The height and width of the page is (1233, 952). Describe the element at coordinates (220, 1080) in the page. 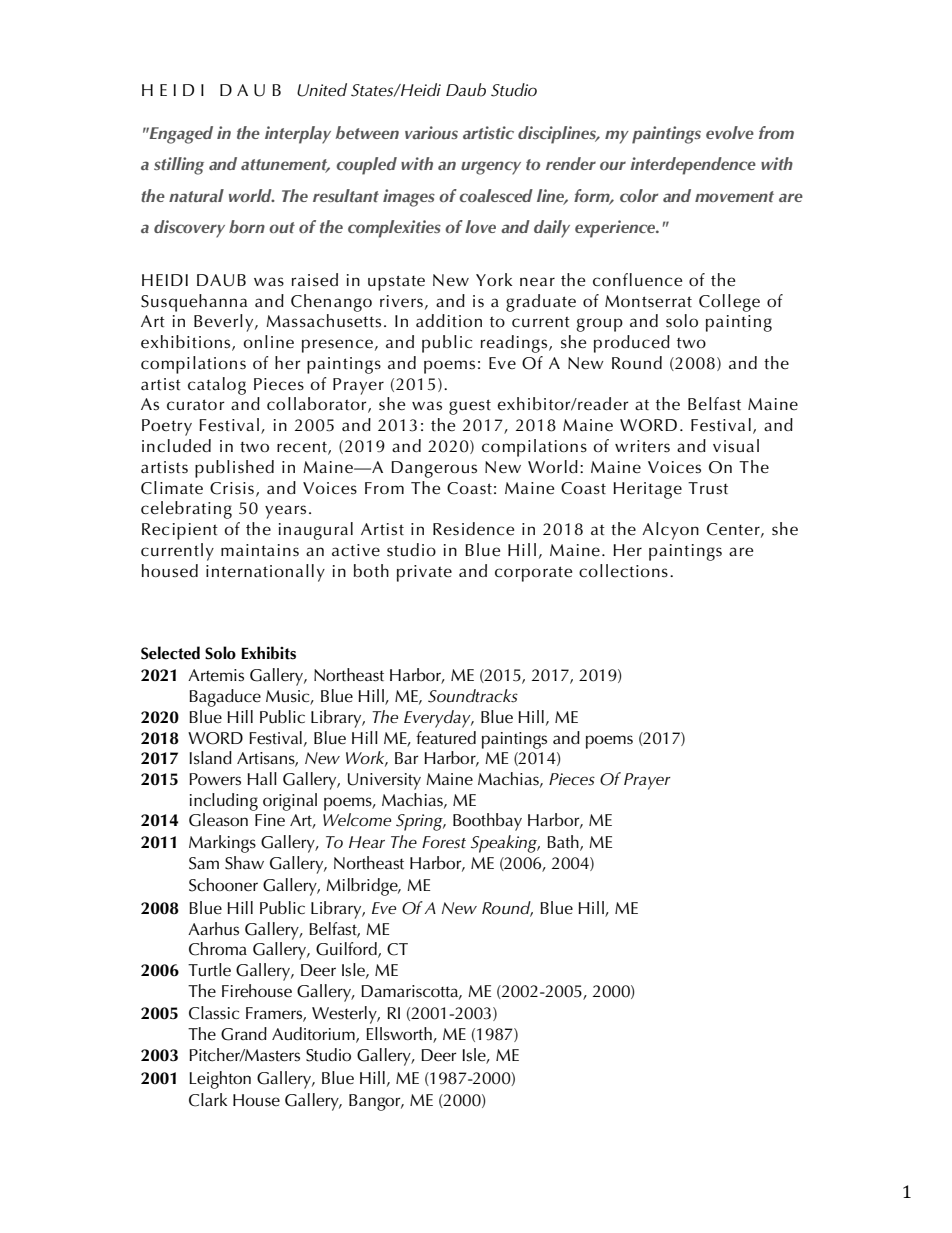

I see `Leighton` at that location.
